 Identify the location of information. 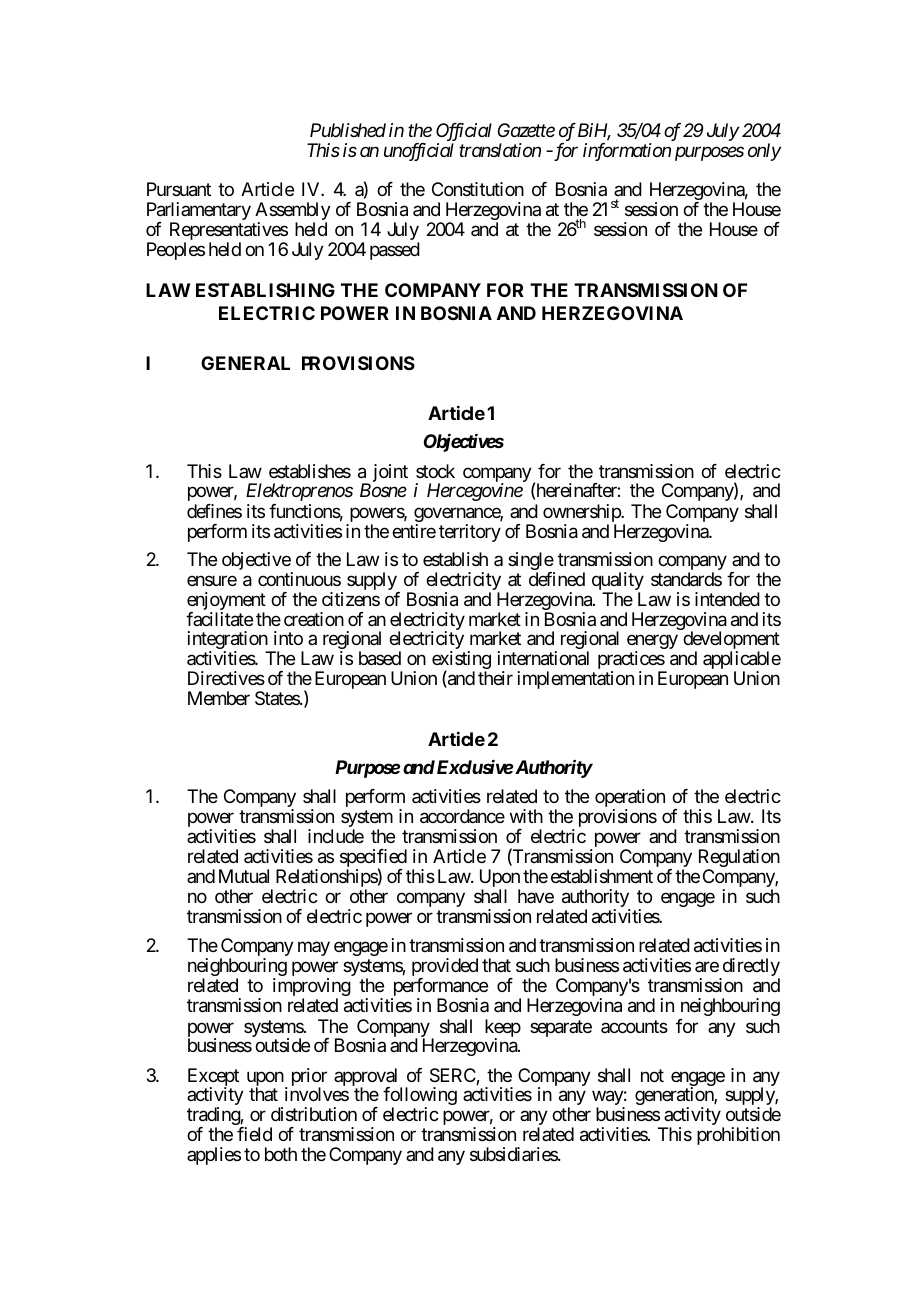
(627, 152).
